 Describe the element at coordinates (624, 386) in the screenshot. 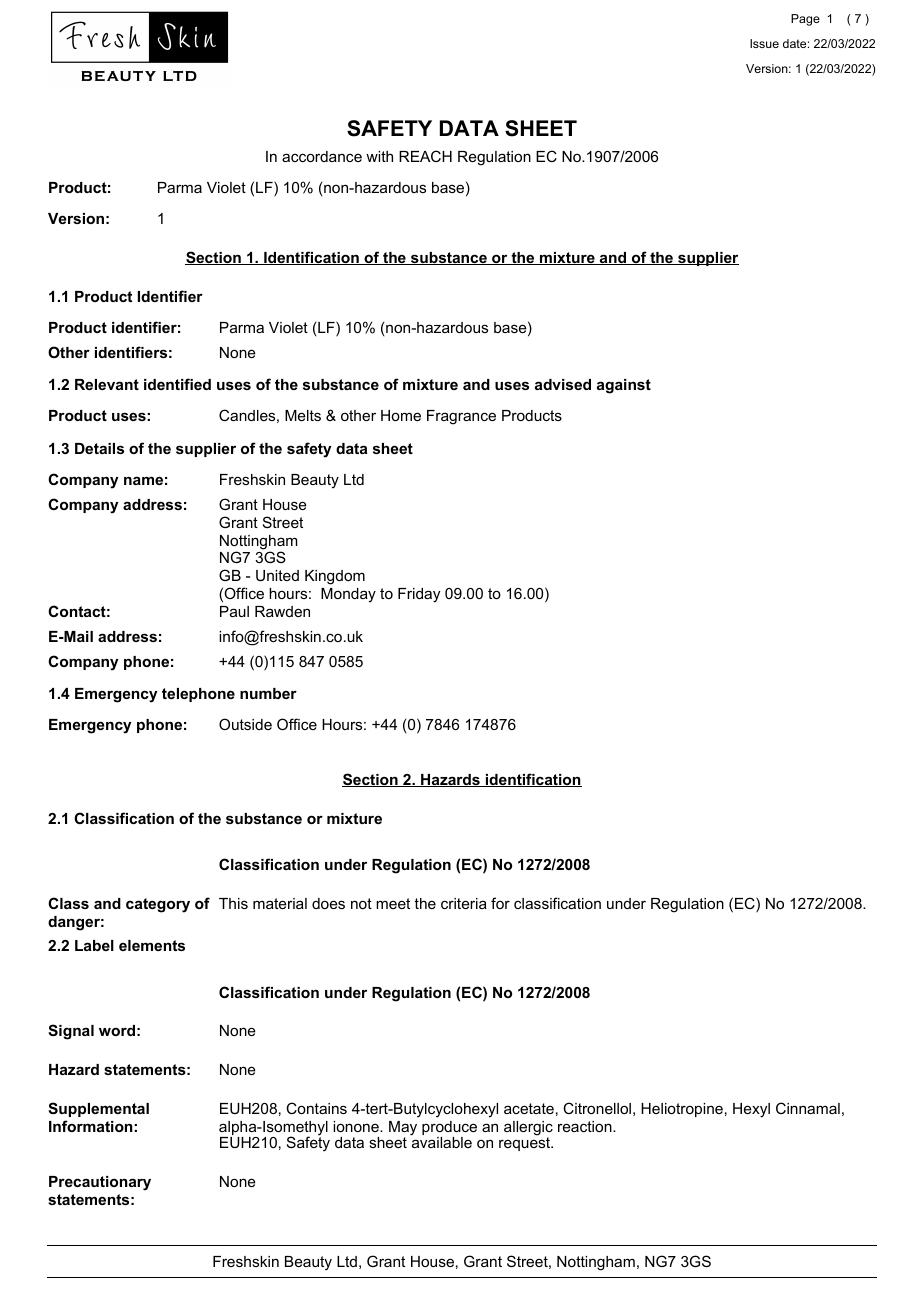

I see `against` at that location.
